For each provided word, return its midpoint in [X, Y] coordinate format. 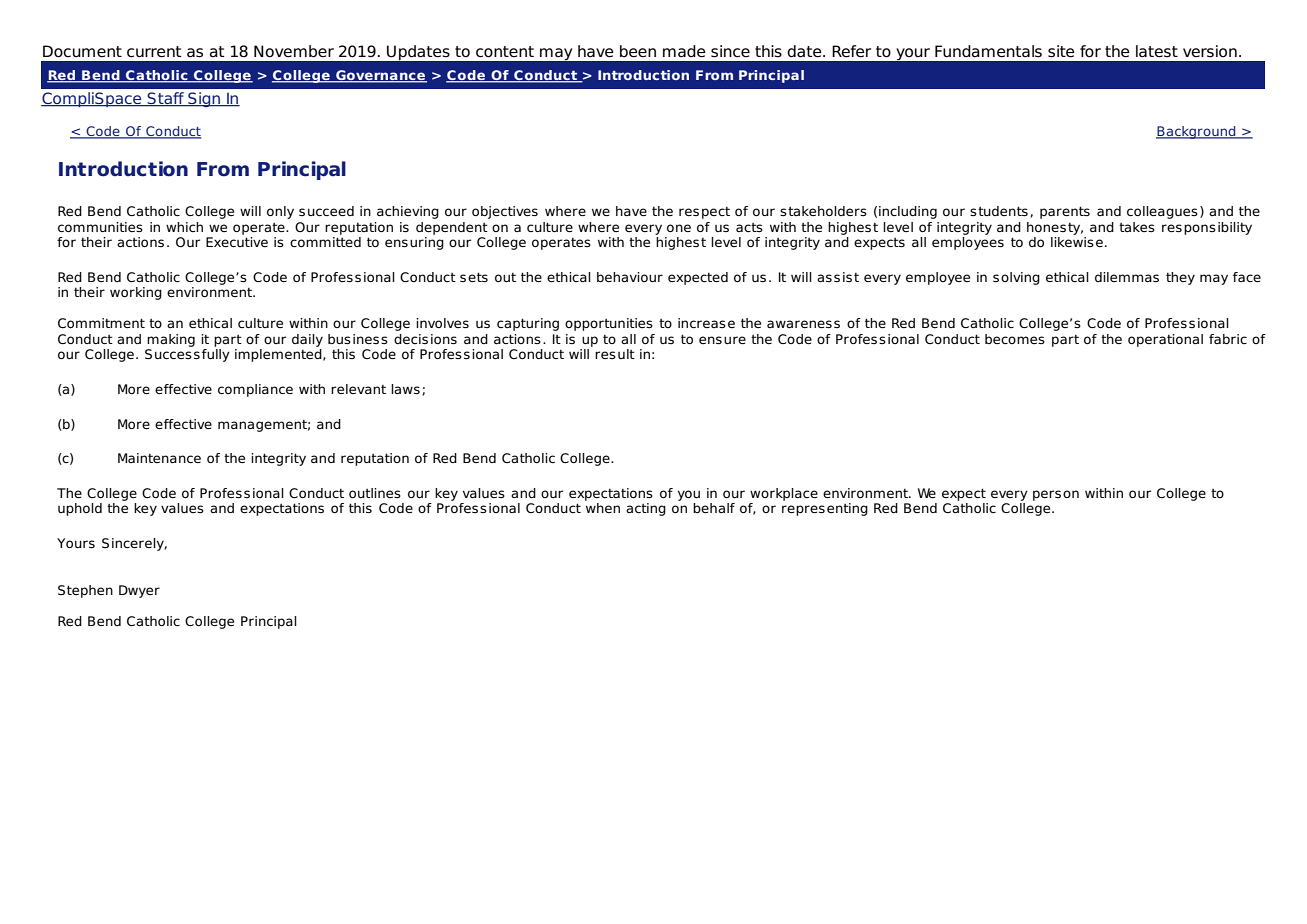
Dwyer [139, 591]
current [154, 52]
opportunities [609, 324]
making [171, 340]
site [1061, 51]
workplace [784, 494]
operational [1165, 340]
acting [646, 509]
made [684, 51]
